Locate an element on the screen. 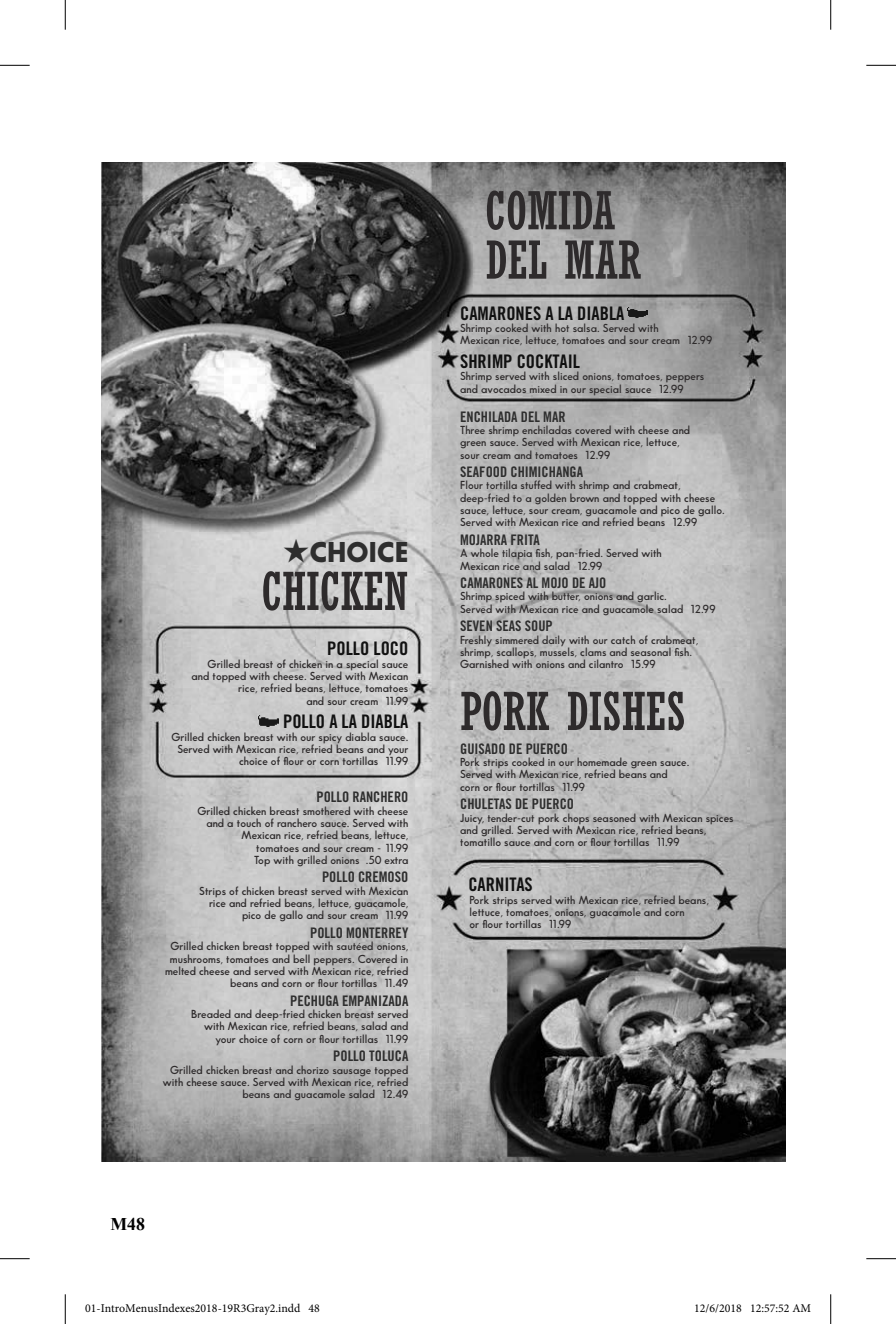 The width and height of the screenshot is (896, 1324). loco is located at coordinates (390, 648).
